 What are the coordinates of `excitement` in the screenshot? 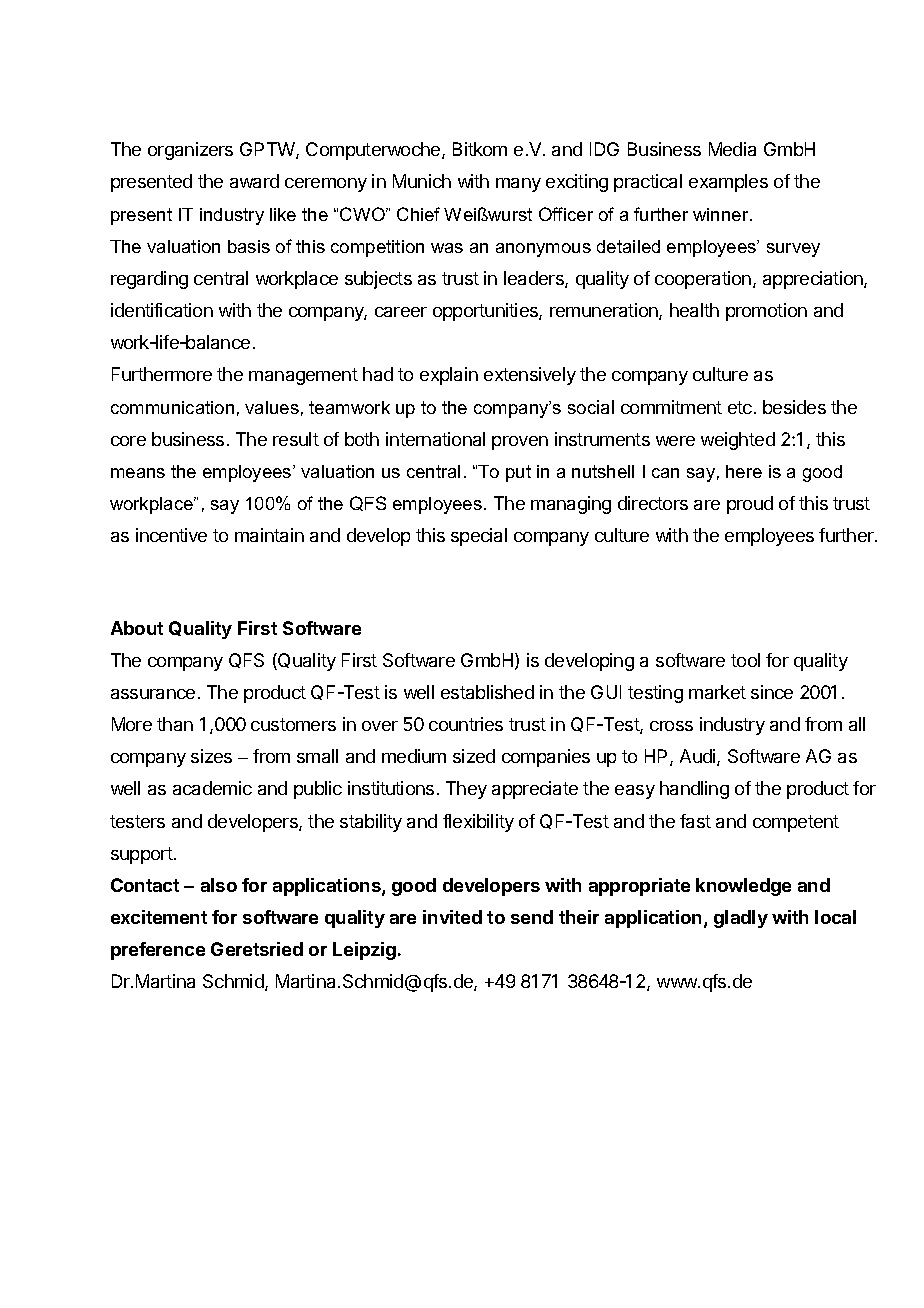 It's located at (159, 917).
